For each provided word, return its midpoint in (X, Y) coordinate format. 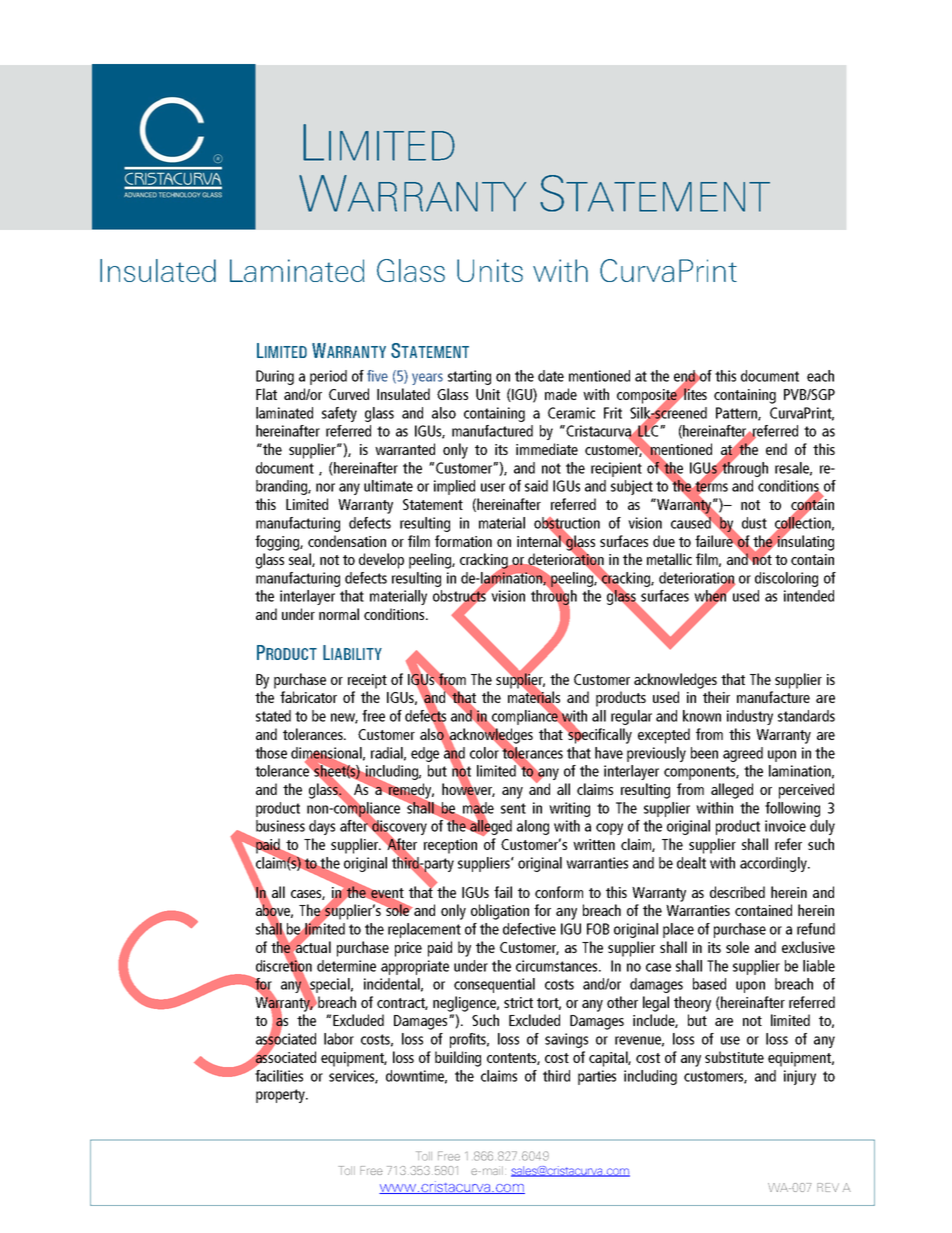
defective (529, 929)
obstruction (567, 524)
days (322, 827)
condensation (347, 541)
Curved (349, 394)
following (792, 809)
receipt (367, 681)
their (716, 697)
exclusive (808, 947)
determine (346, 966)
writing (569, 809)
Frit (613, 413)
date (551, 376)
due (664, 541)
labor (339, 1039)
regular (631, 717)
